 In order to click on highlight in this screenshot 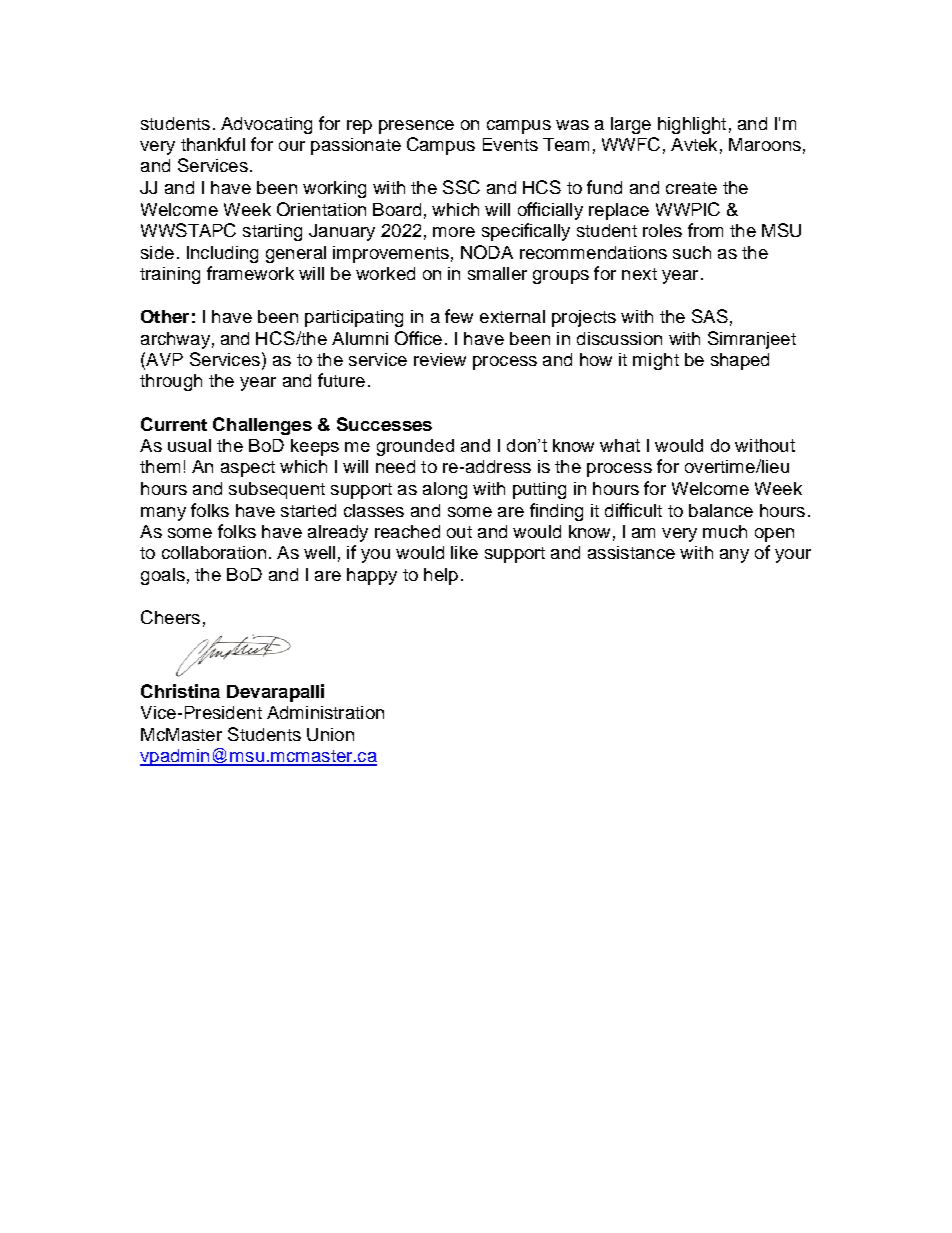, I will do `click(692, 125)`.
